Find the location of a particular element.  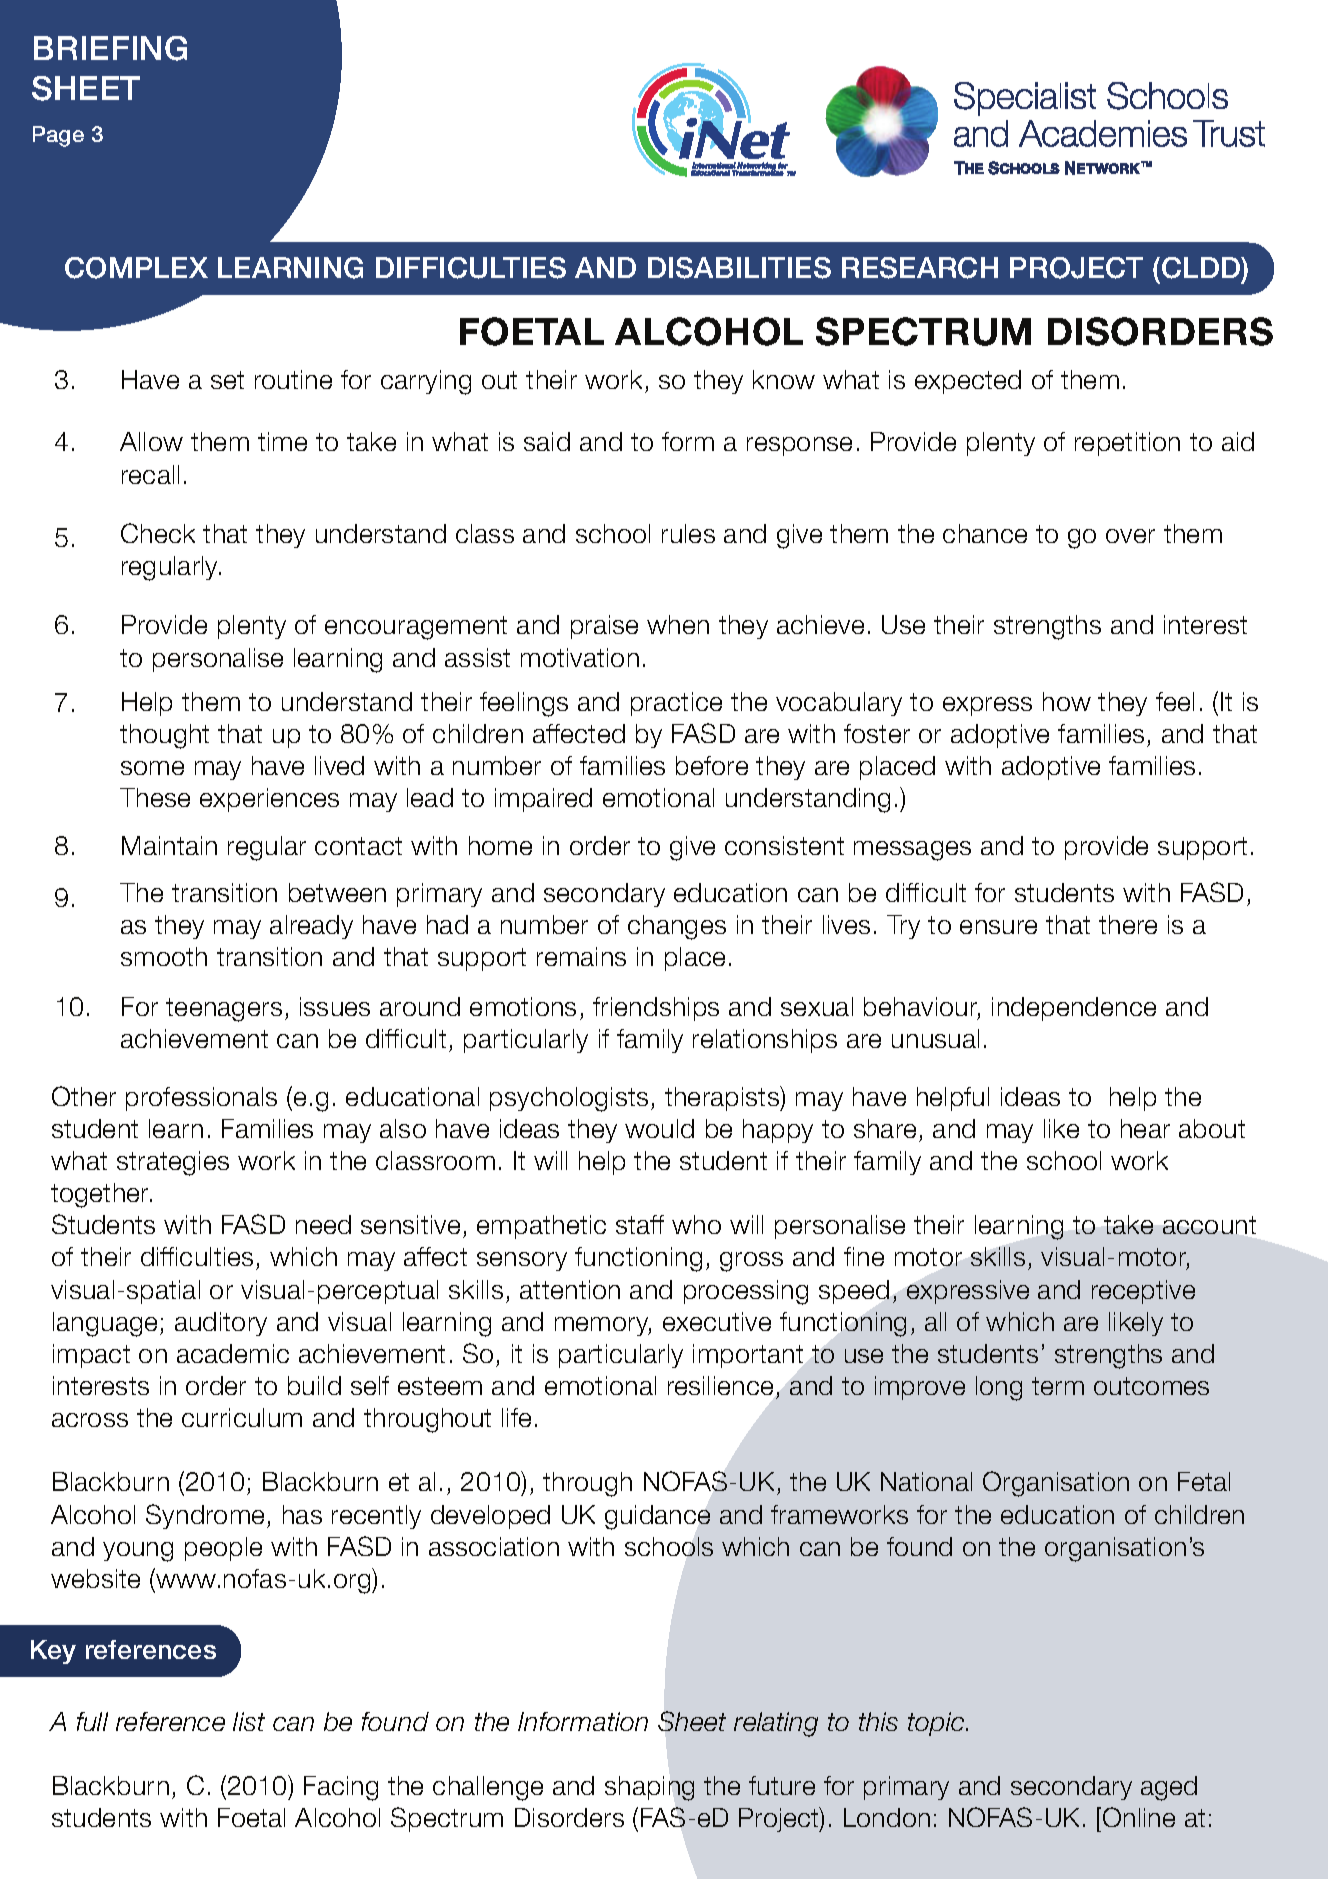

DISABILITIES is located at coordinates (739, 268).
